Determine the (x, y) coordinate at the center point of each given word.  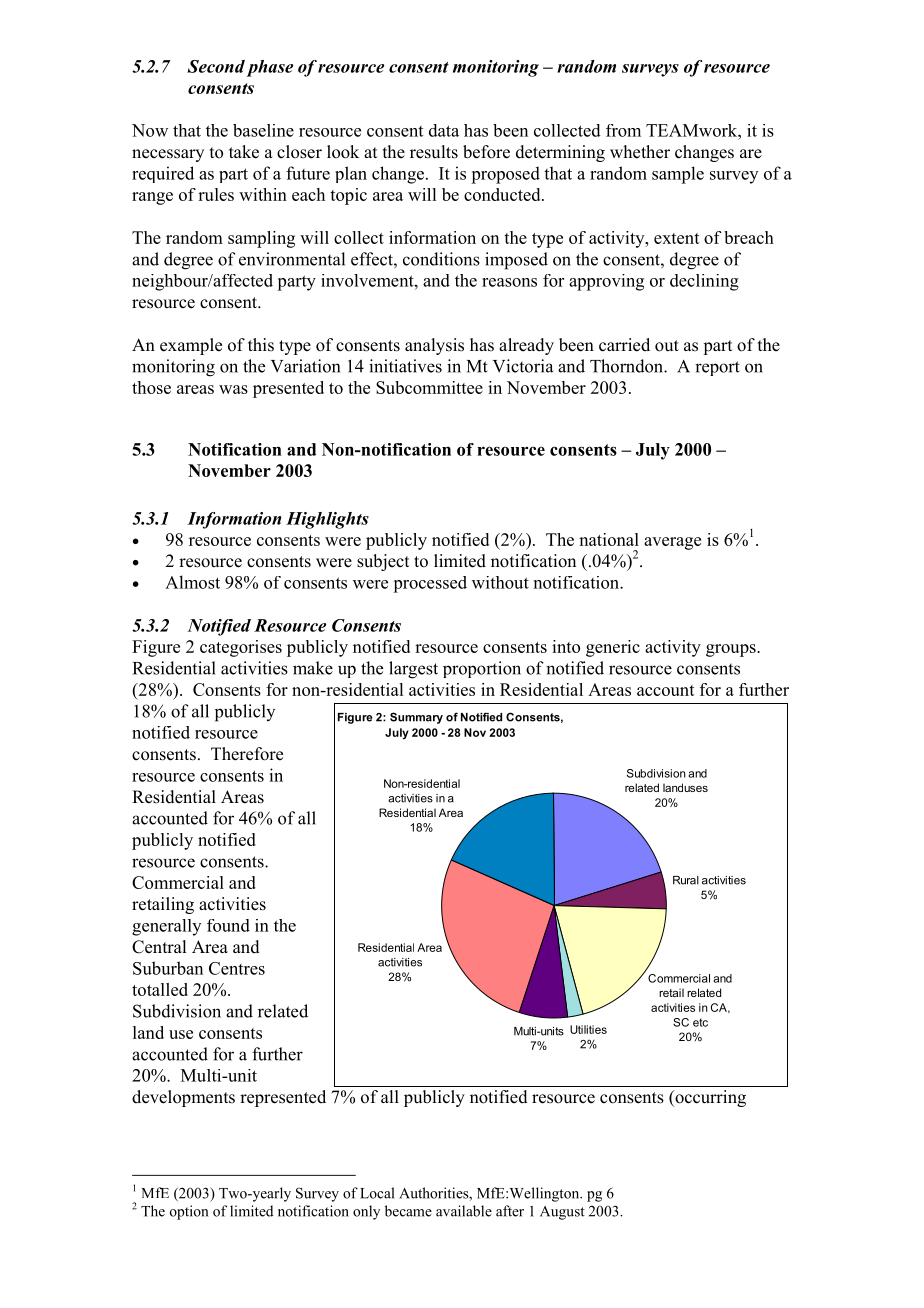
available (464, 1211)
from (623, 130)
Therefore (247, 754)
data (444, 130)
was (233, 389)
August (562, 1213)
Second (216, 66)
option (189, 1212)
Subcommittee (429, 387)
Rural (686, 880)
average (672, 543)
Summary (416, 718)
